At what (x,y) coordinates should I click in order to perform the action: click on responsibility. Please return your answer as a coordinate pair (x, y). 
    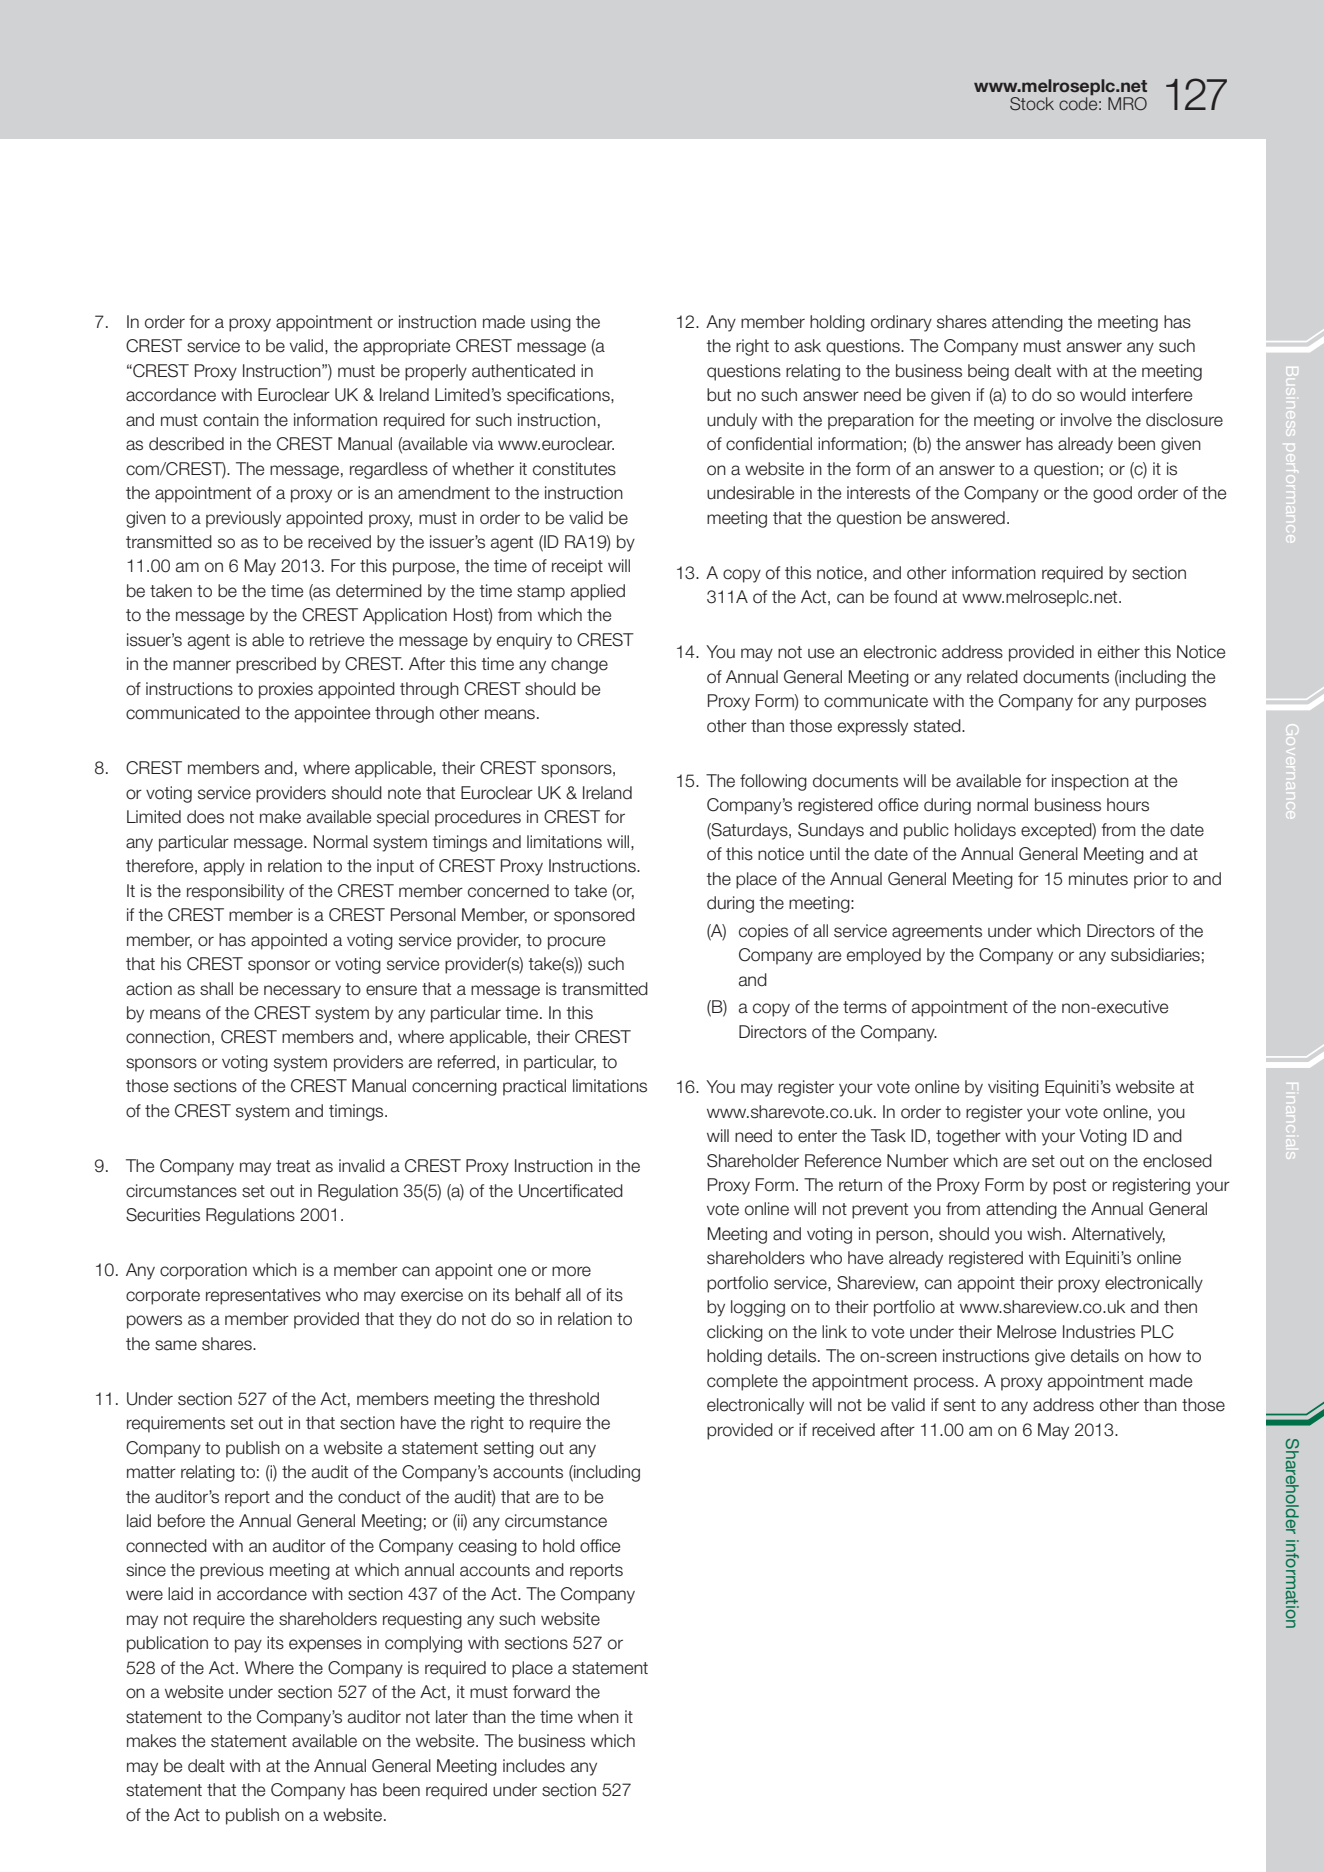
    Looking at the image, I should click on (235, 892).
